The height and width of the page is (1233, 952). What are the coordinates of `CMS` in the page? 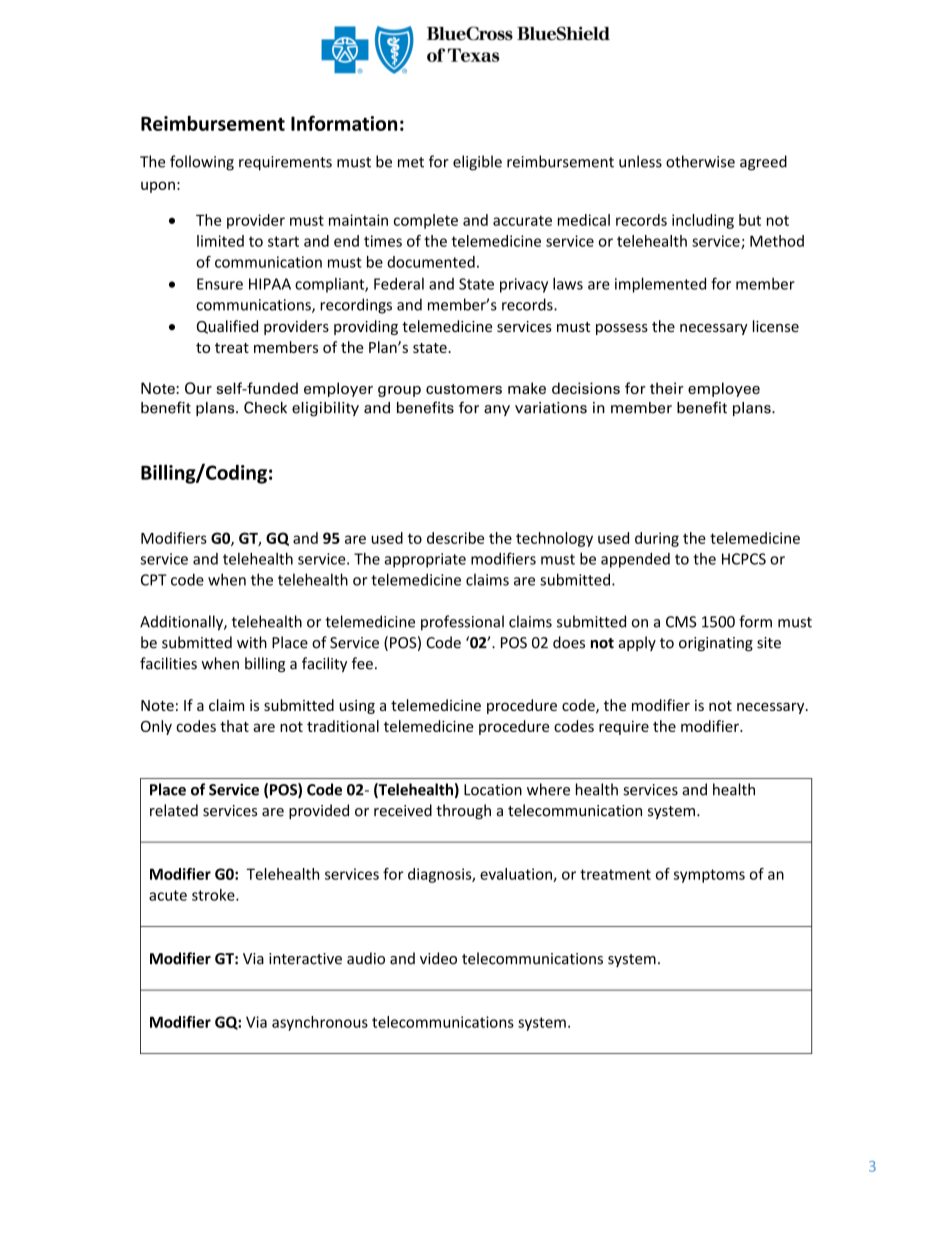 It's located at (681, 622).
